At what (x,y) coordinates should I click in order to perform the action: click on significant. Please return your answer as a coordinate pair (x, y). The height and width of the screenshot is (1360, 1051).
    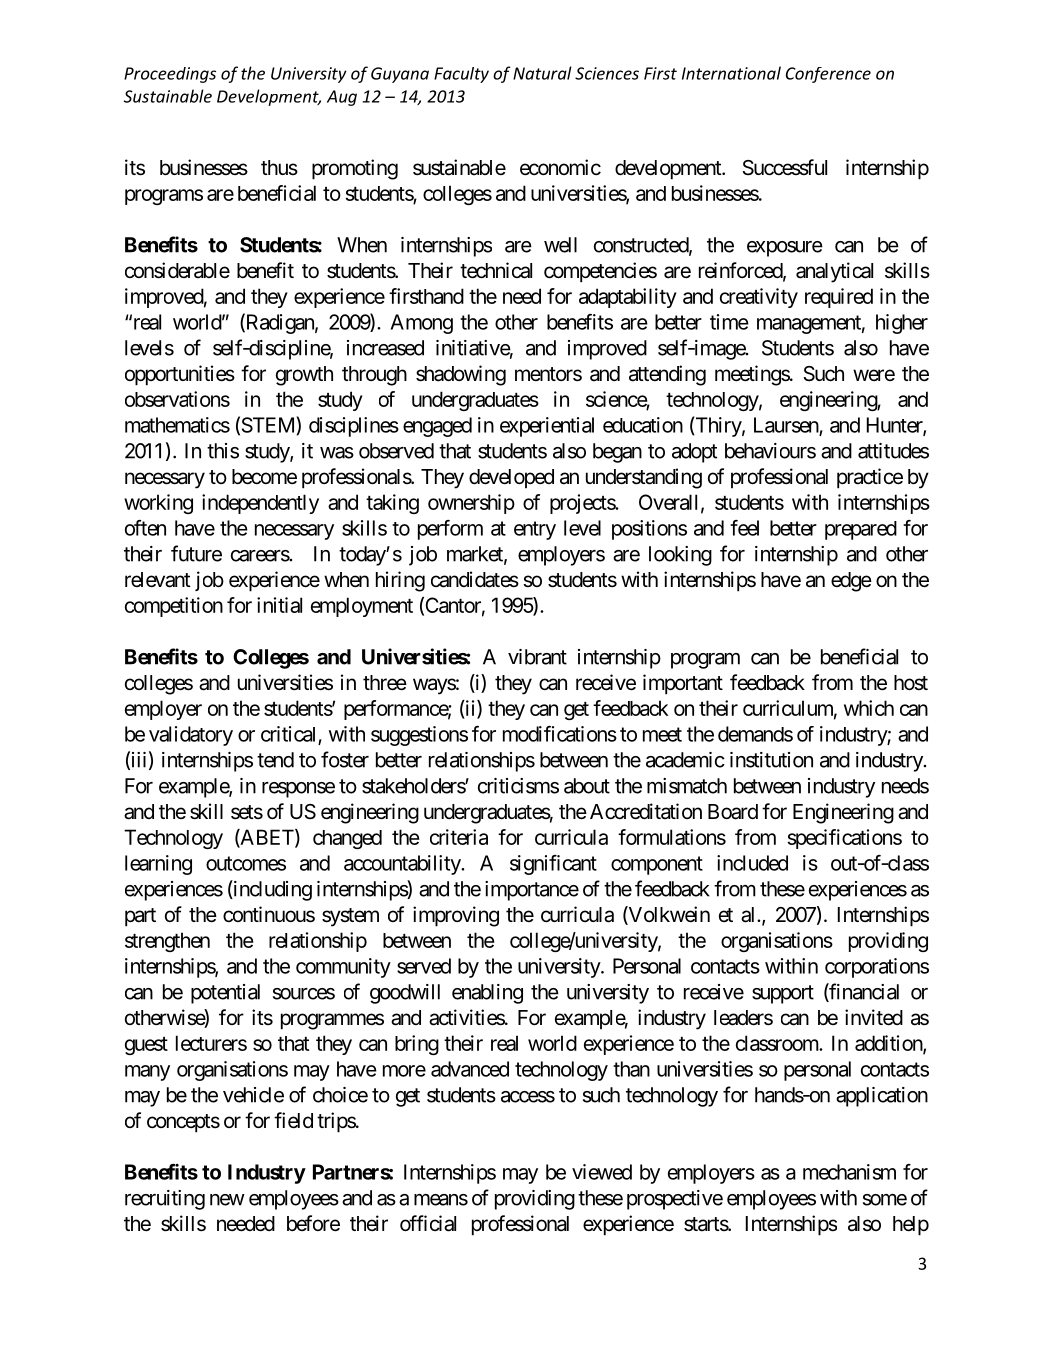
    Looking at the image, I should click on (553, 865).
